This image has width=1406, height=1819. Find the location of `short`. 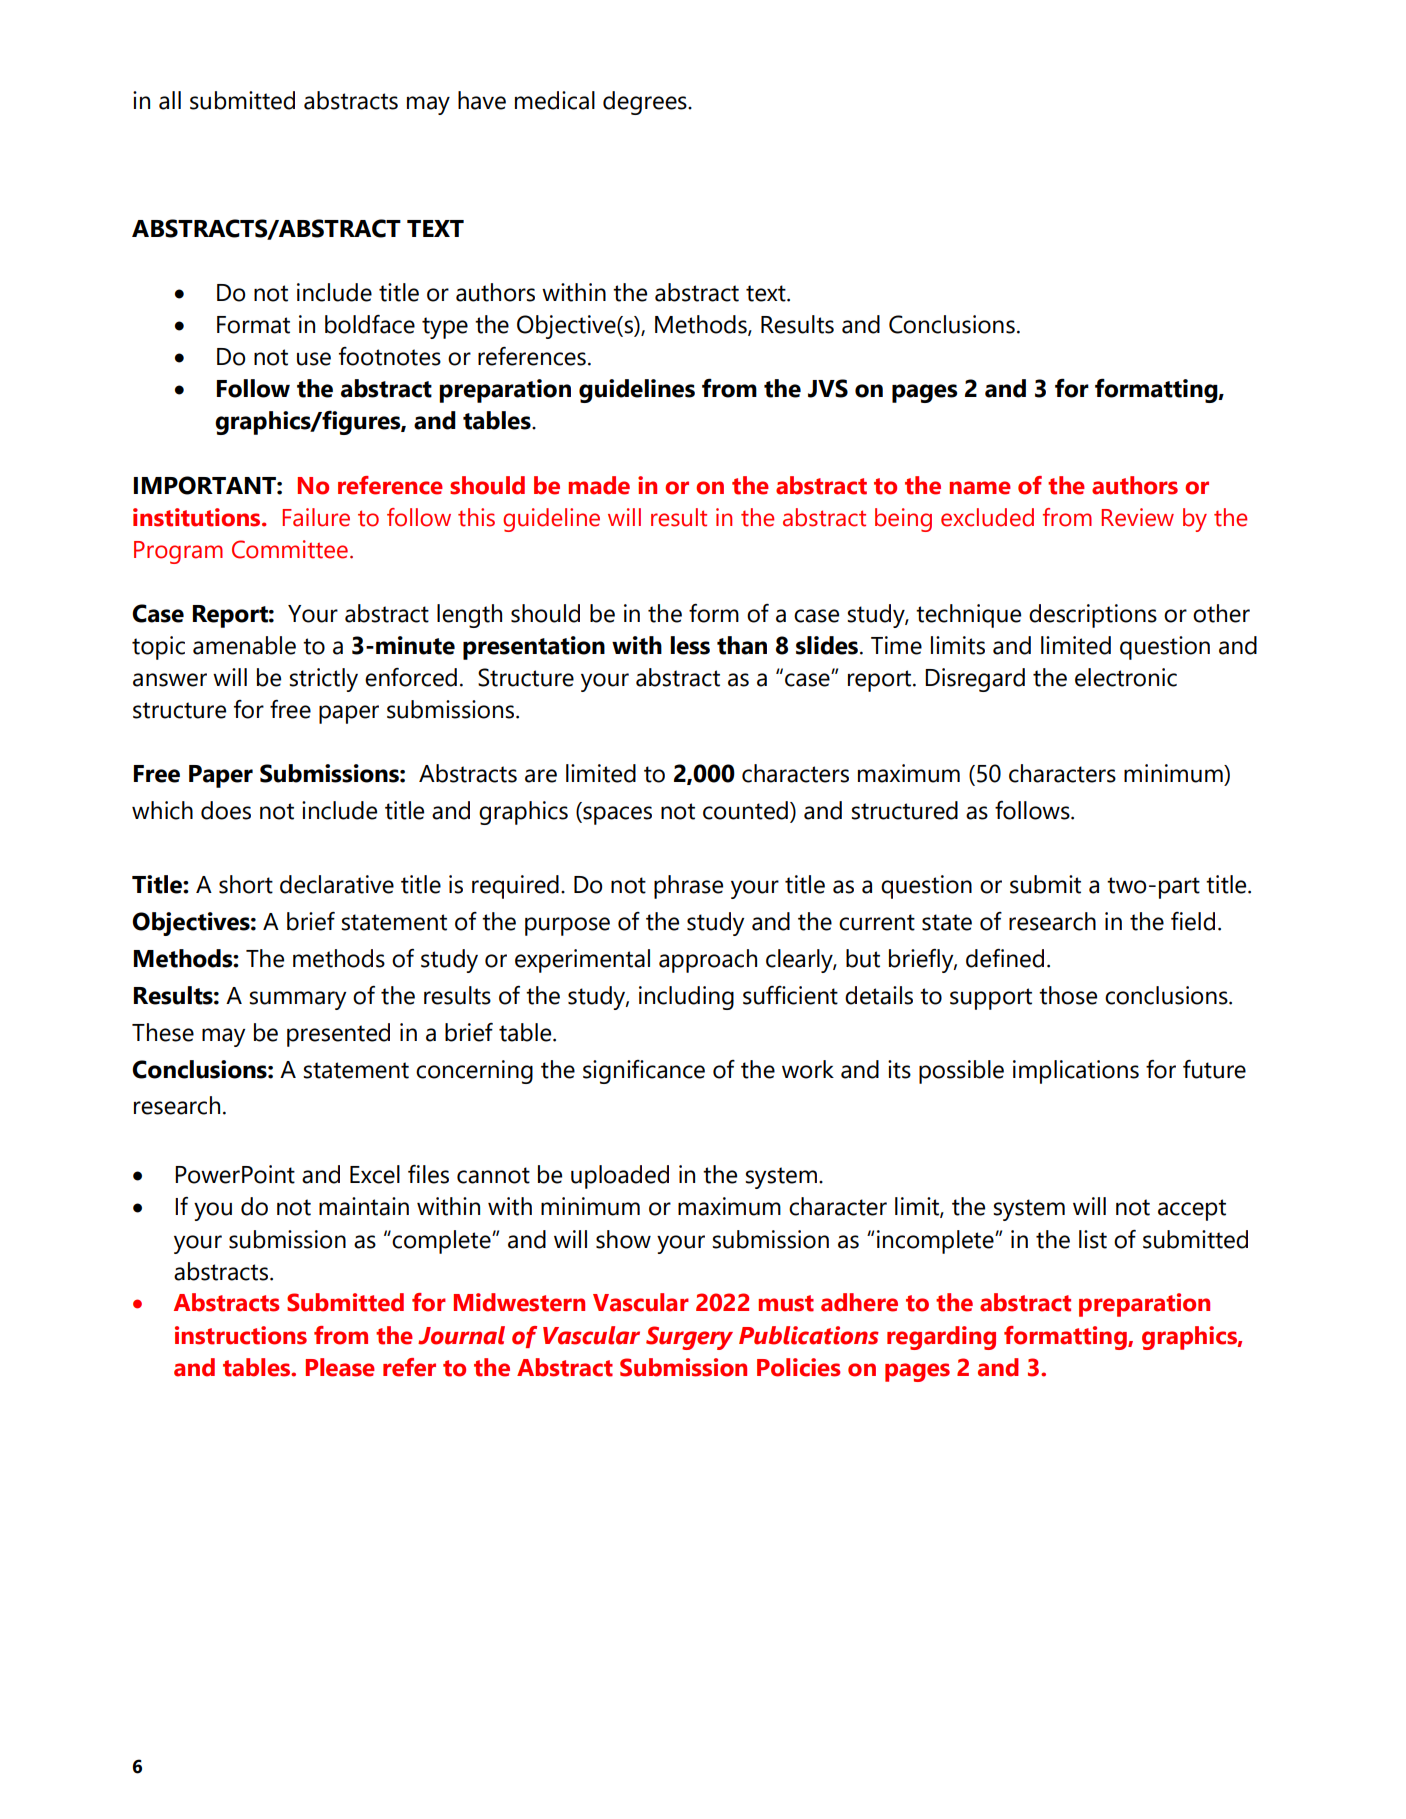

short is located at coordinates (246, 884).
